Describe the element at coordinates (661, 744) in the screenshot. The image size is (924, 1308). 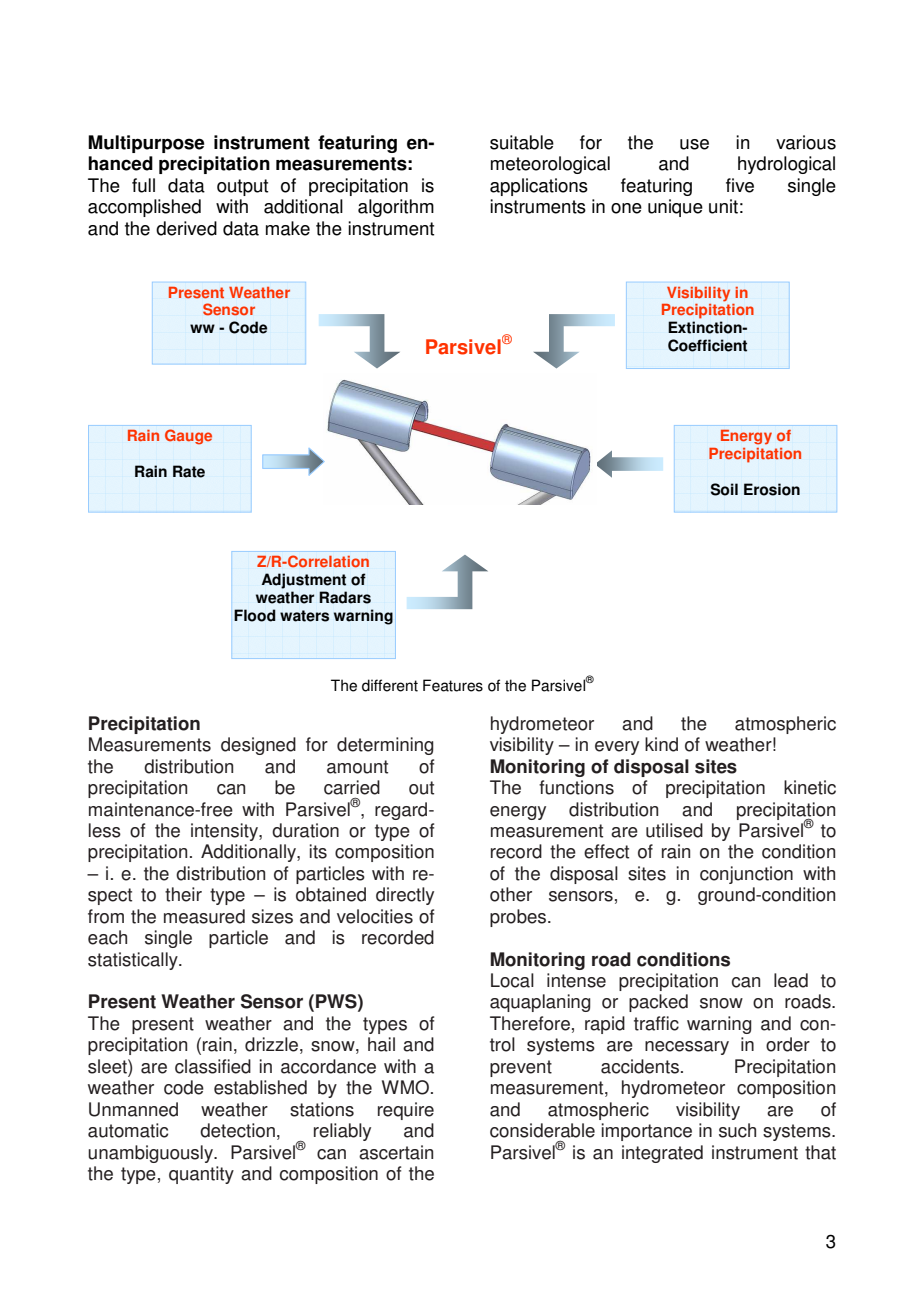
I see `kind` at that location.
